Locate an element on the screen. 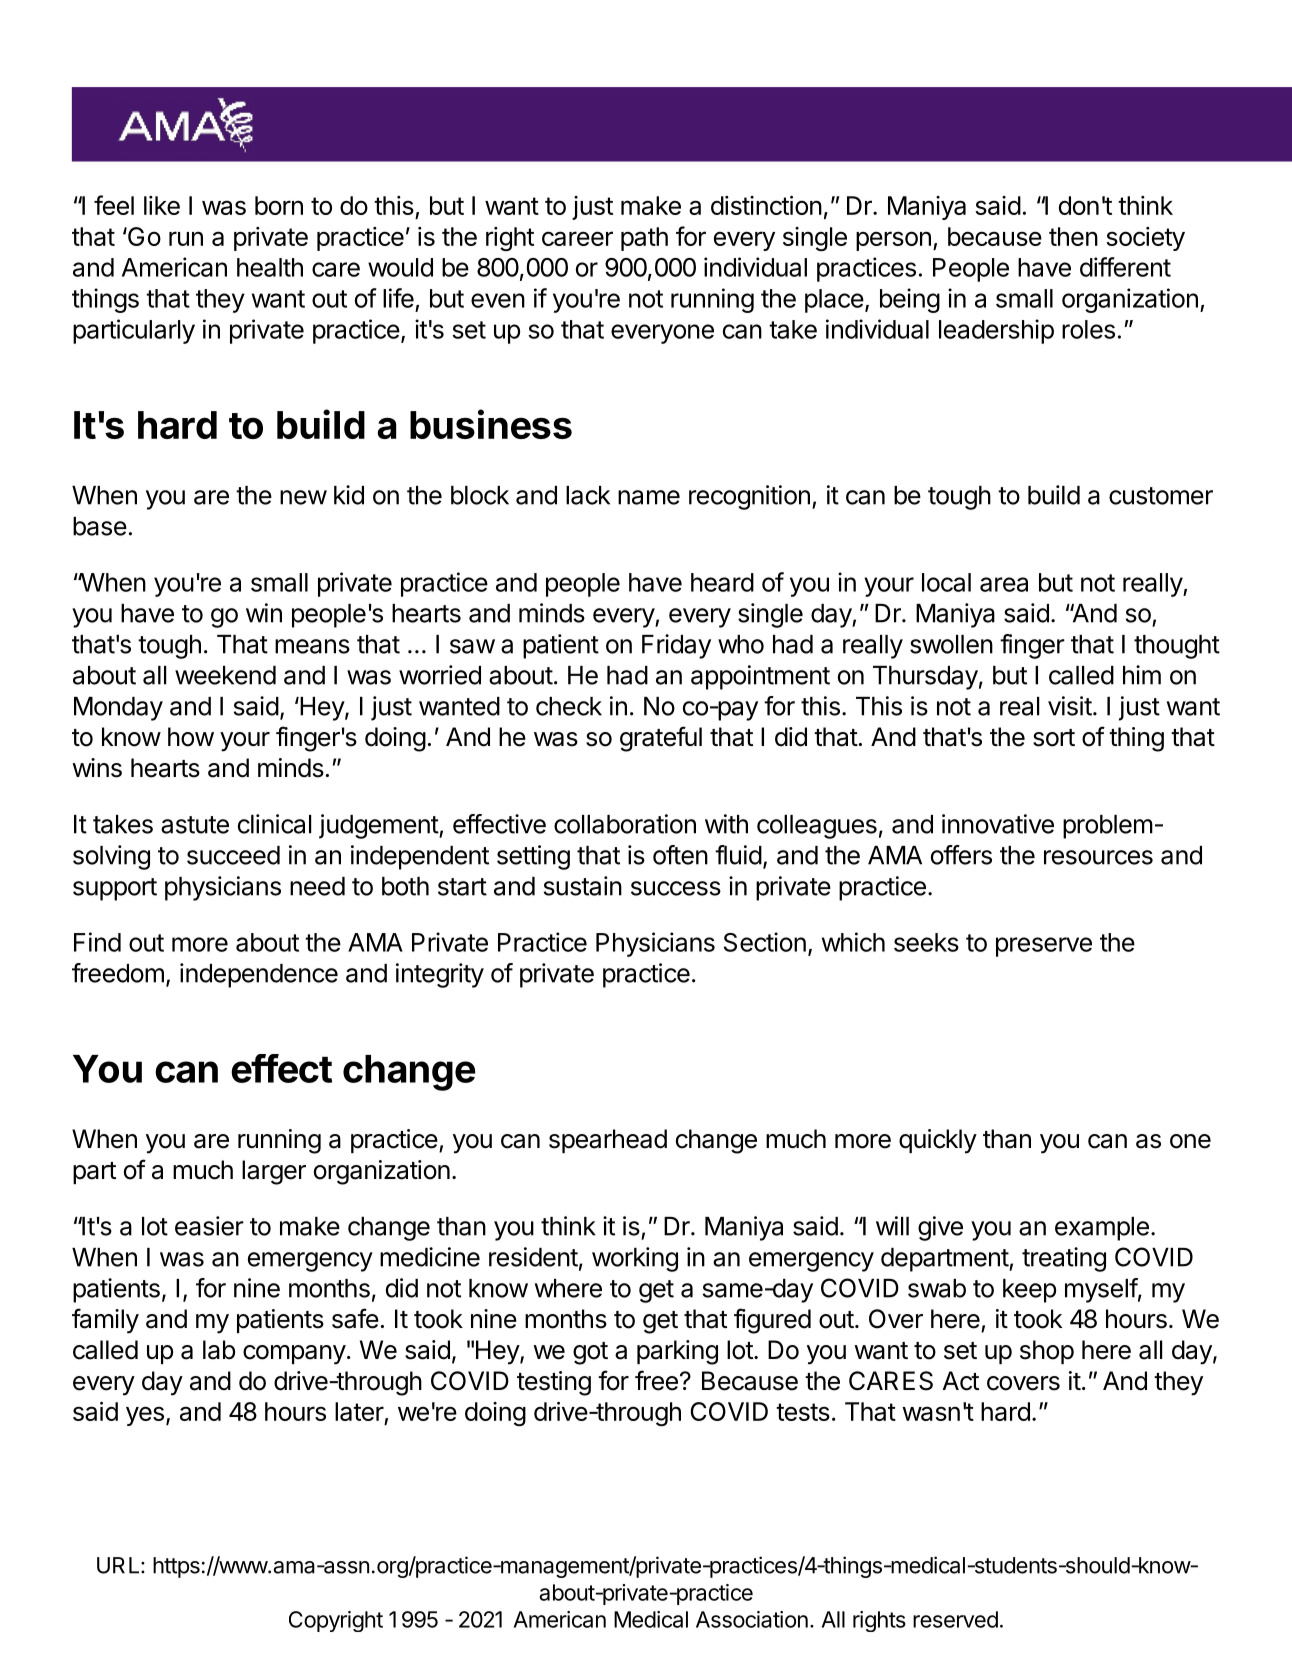 Image resolution: width=1292 pixels, height=1672 pixels. check is located at coordinates (569, 706).
